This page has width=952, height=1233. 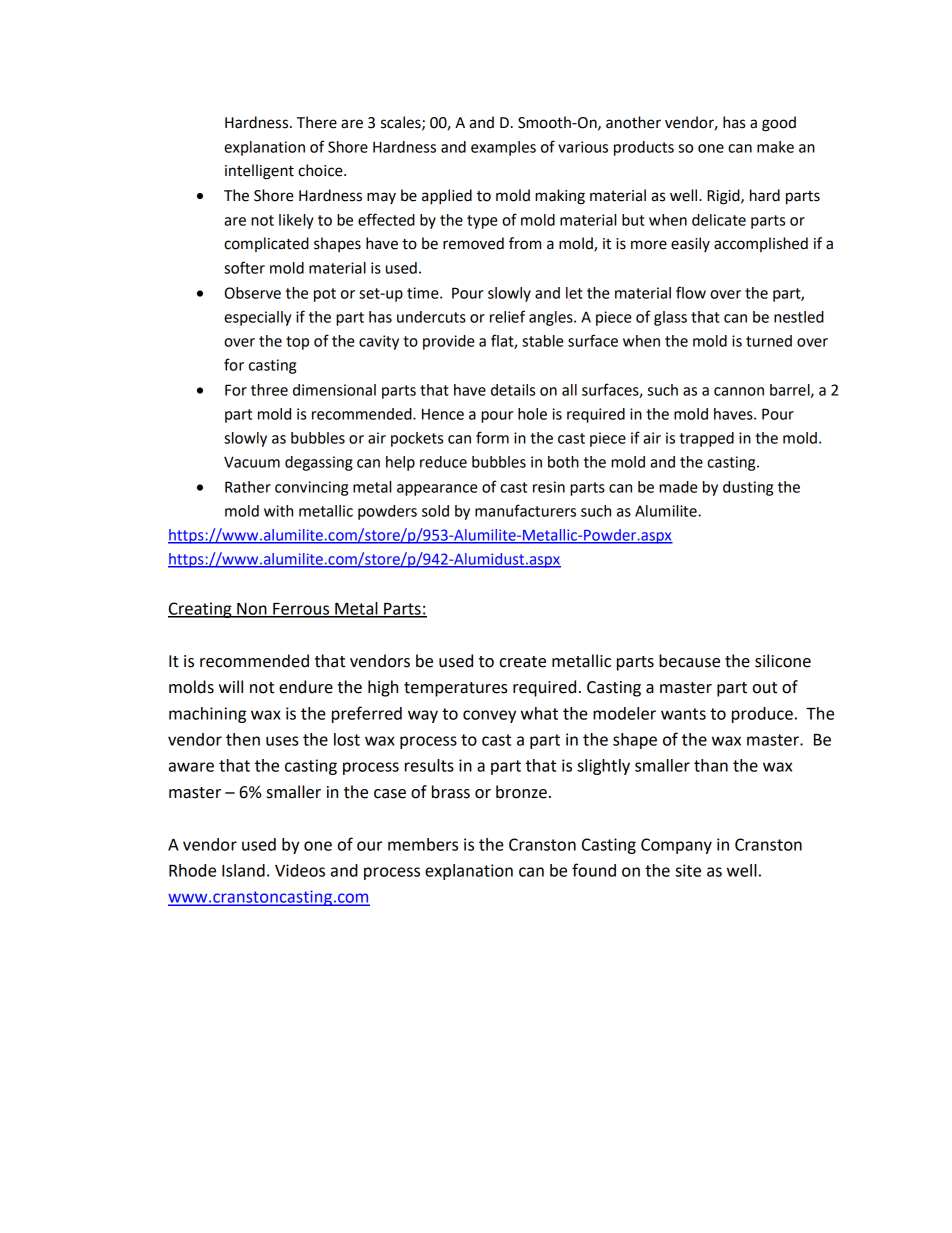 What do you see at coordinates (259, 172) in the page?
I see `intelligent` at bounding box center [259, 172].
